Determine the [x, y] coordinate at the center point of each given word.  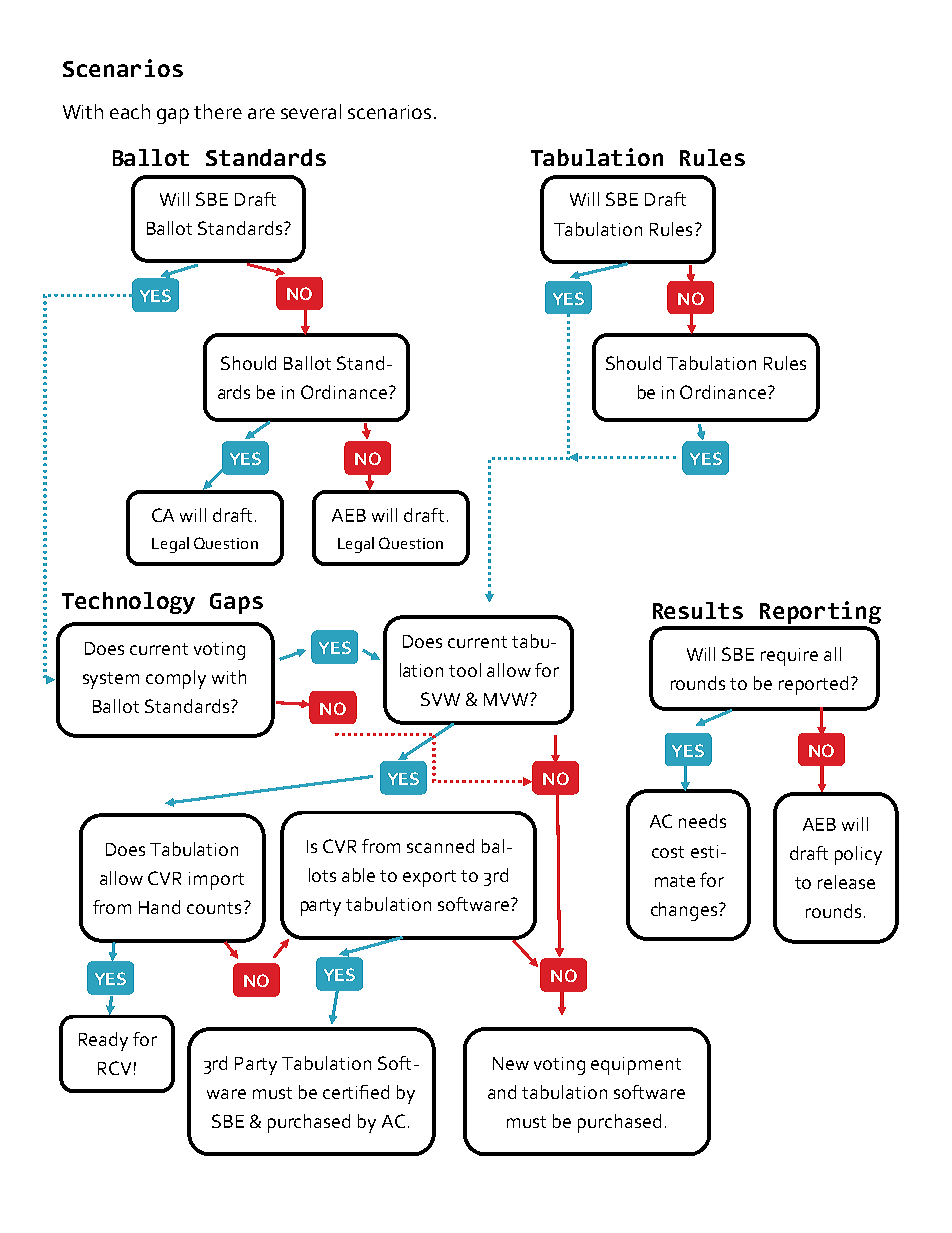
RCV [114, 1068]
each [130, 111]
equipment [636, 1066]
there [218, 111]
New [511, 1063]
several [311, 111]
